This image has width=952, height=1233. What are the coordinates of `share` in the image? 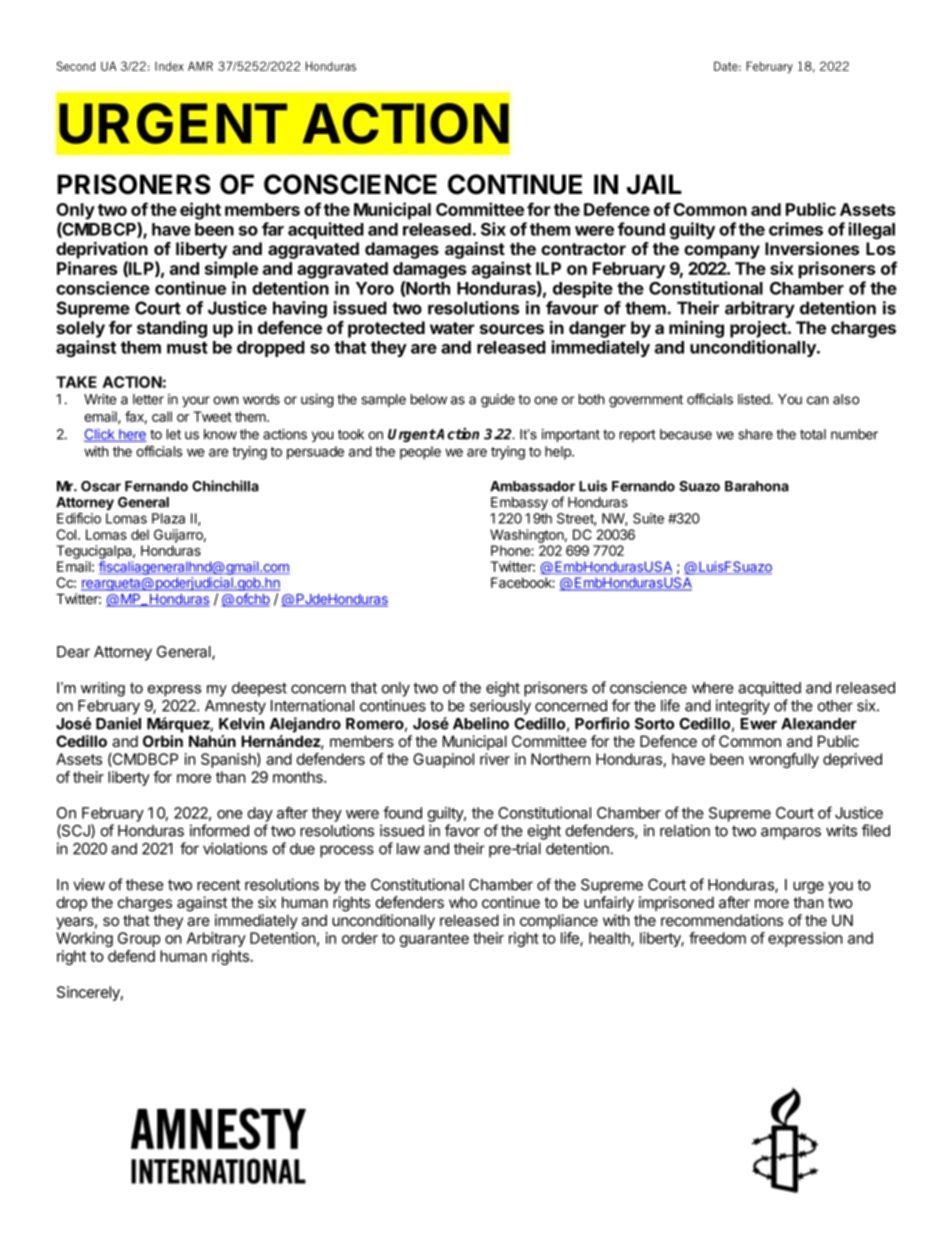 It's located at (755, 434).
